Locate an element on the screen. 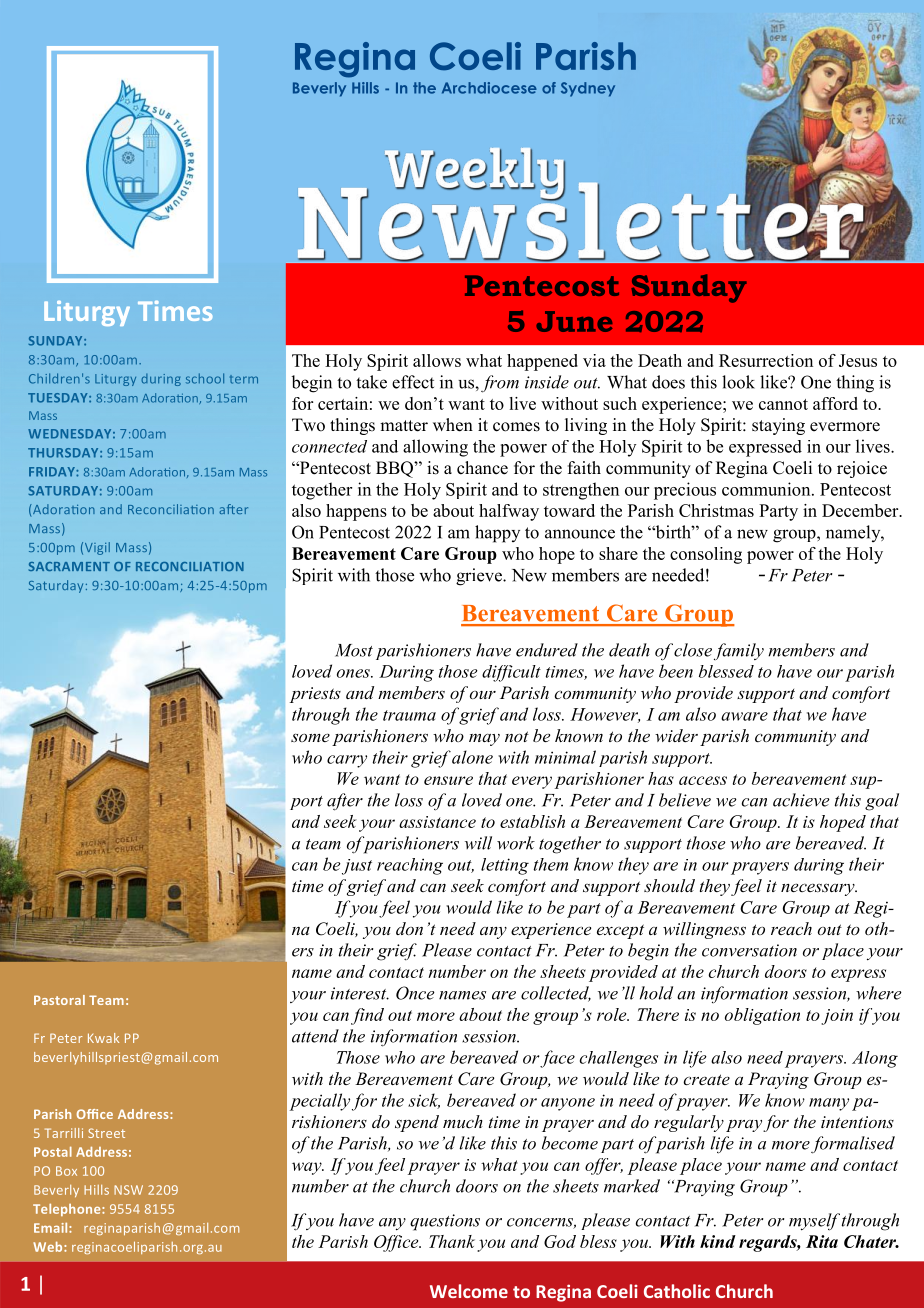 This screenshot has width=924, height=1308. priests is located at coordinates (315, 695).
